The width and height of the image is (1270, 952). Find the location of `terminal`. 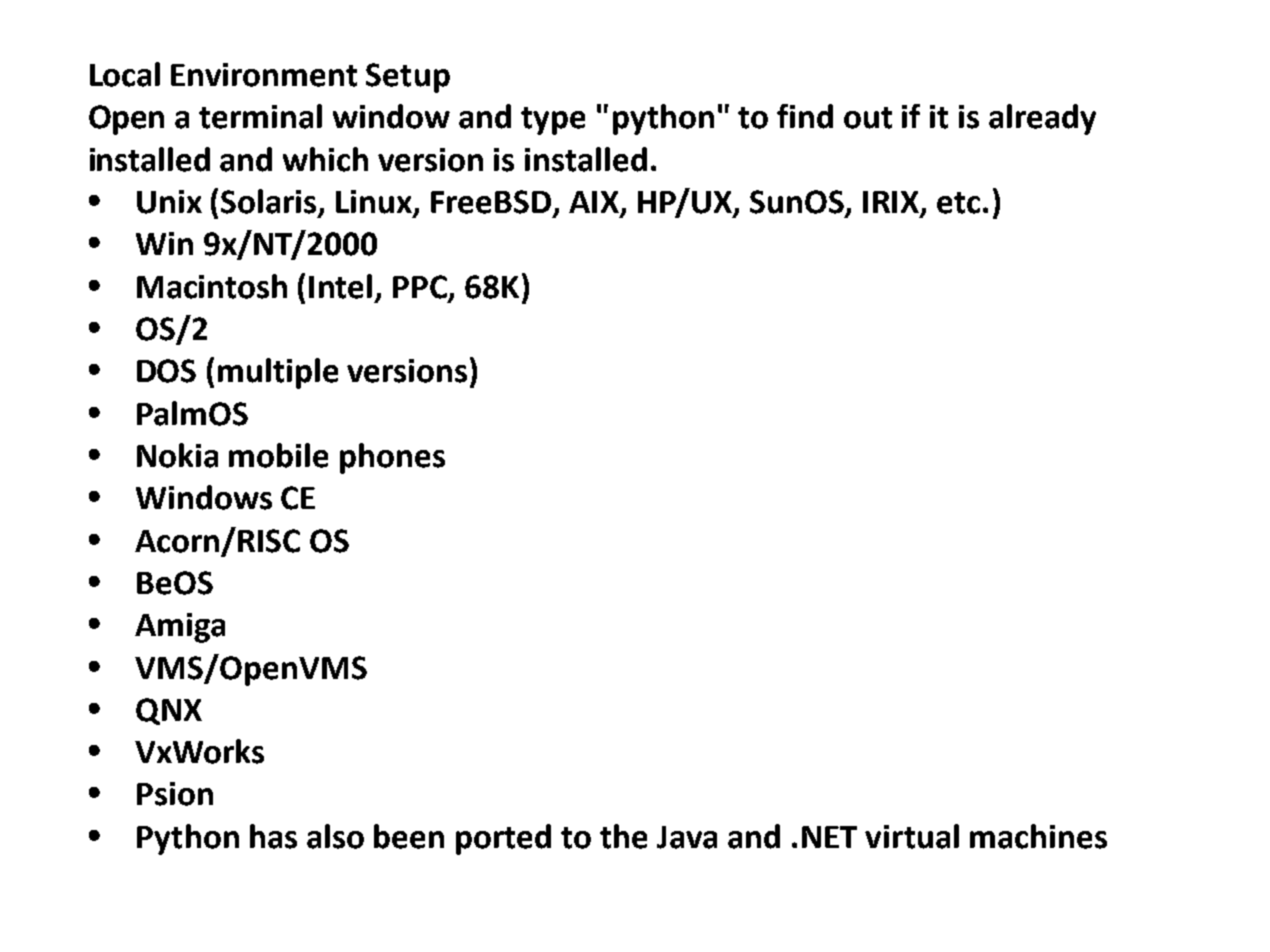

terminal is located at coordinates (260, 116).
